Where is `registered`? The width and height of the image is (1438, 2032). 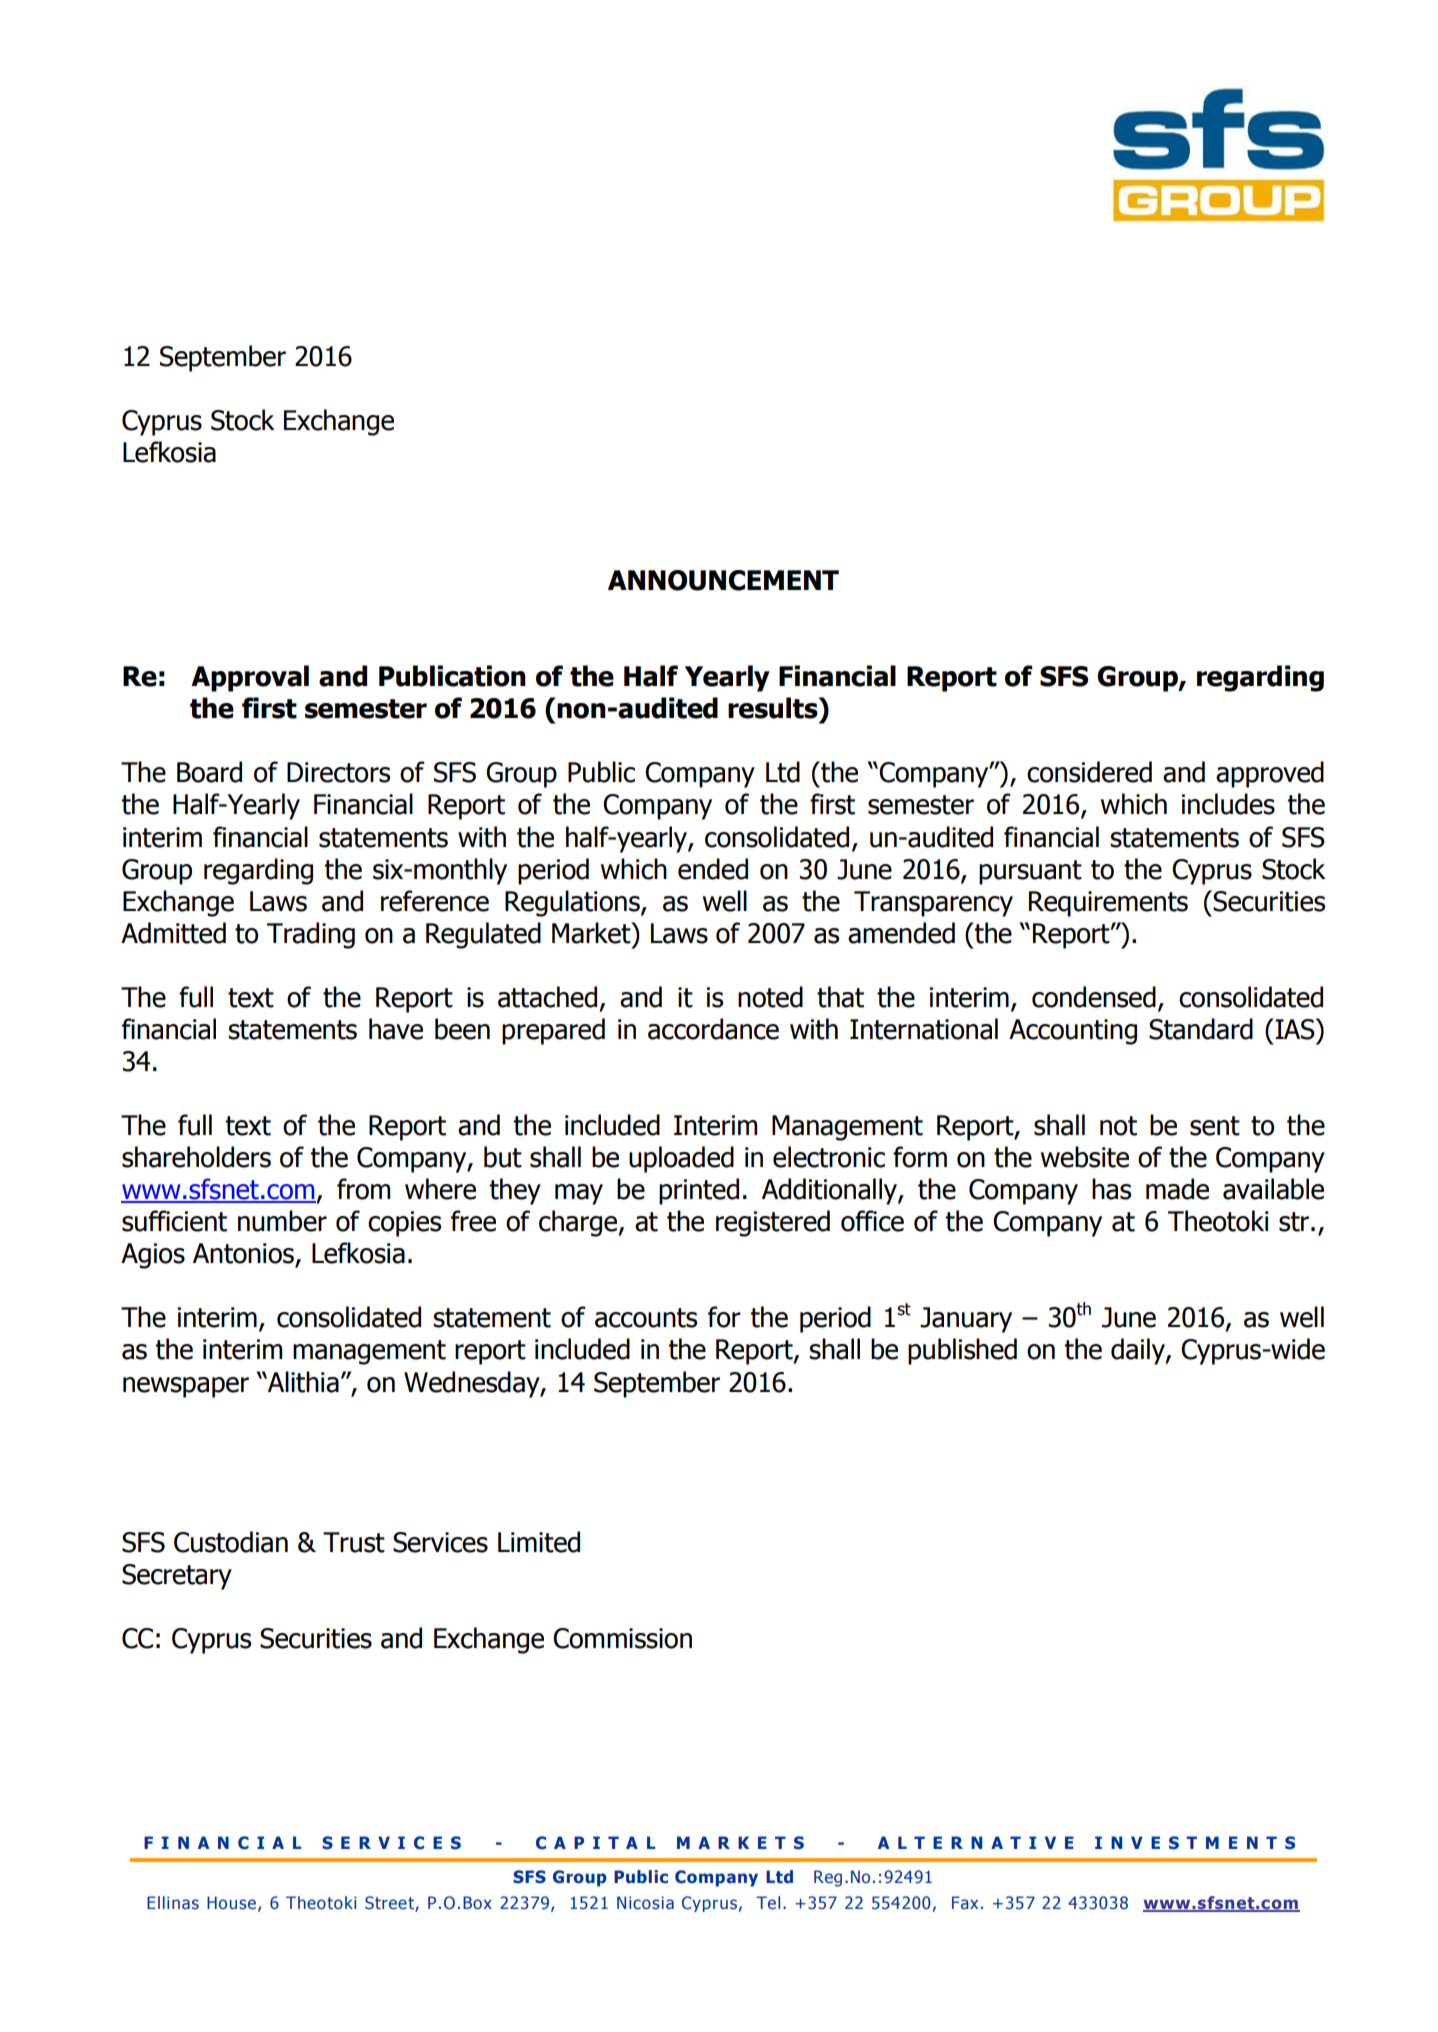
registered is located at coordinates (773, 1223).
